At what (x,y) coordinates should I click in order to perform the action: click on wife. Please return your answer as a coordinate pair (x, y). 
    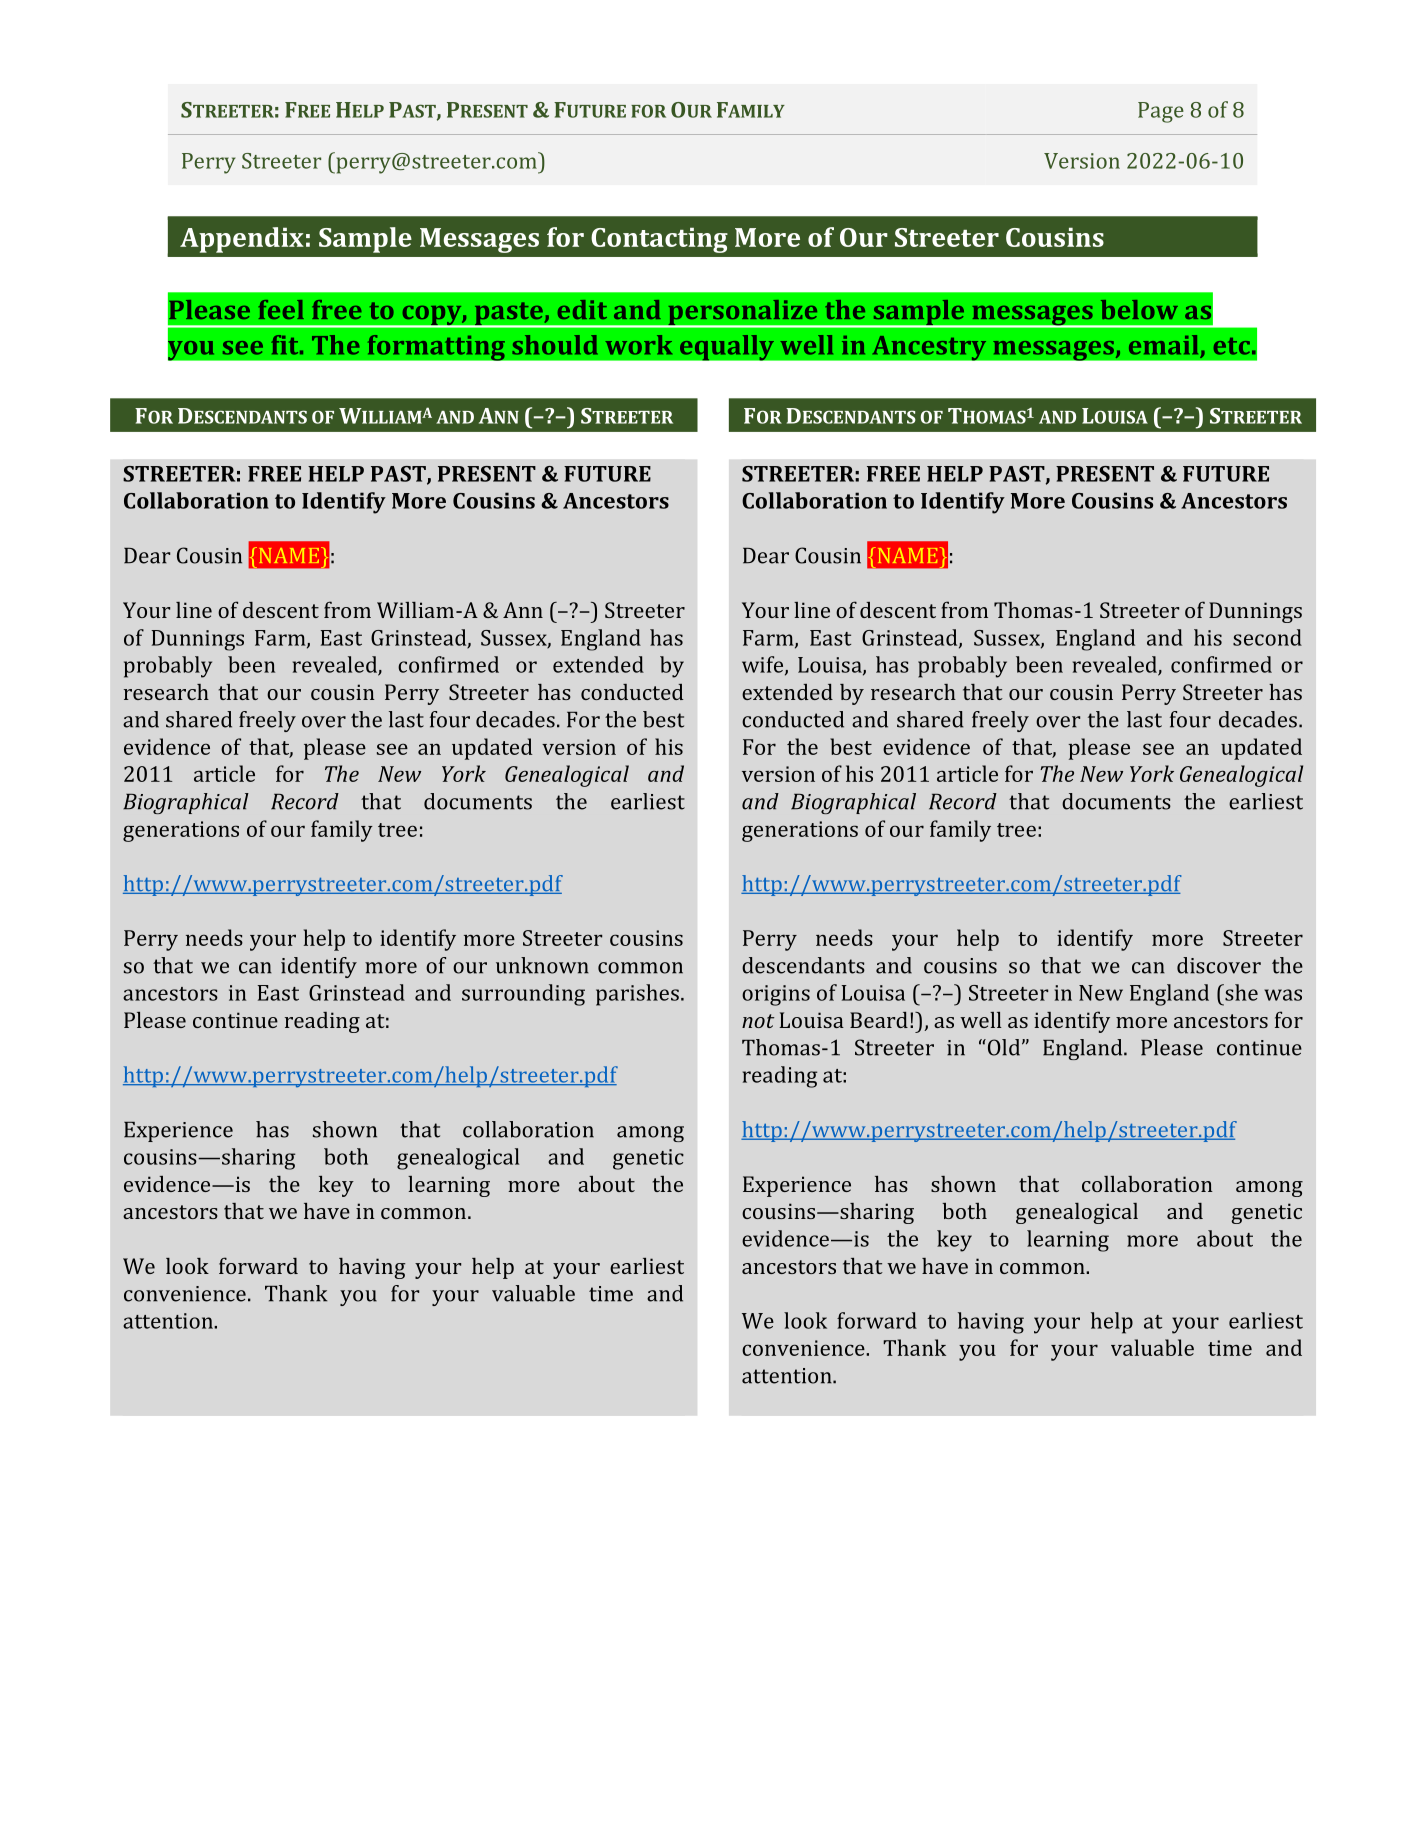
    Looking at the image, I should click on (764, 665).
